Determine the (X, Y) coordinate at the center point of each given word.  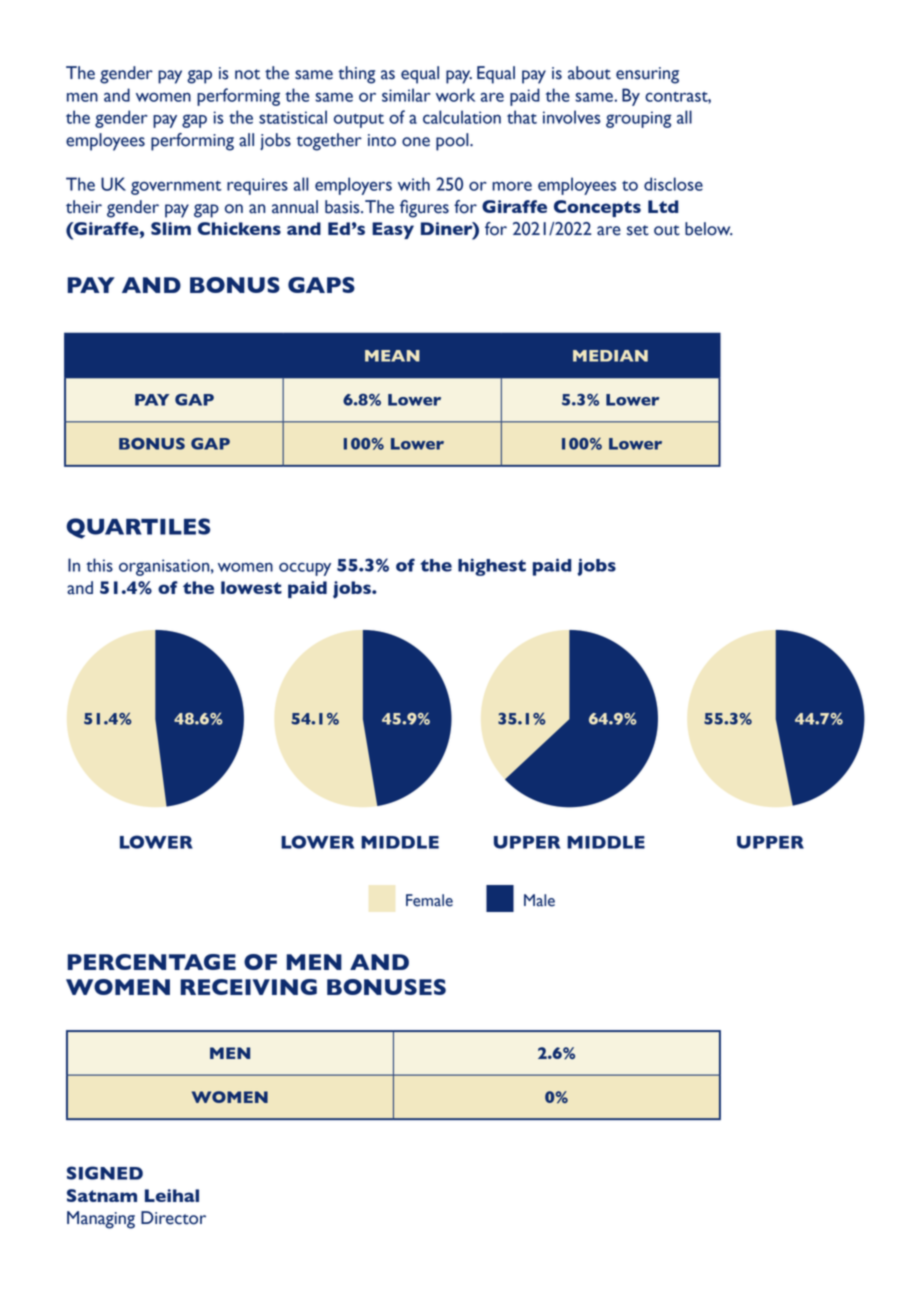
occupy (305, 569)
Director (173, 1218)
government (176, 188)
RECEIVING (248, 987)
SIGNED (105, 1173)
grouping (638, 119)
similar (406, 95)
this (99, 565)
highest (492, 567)
